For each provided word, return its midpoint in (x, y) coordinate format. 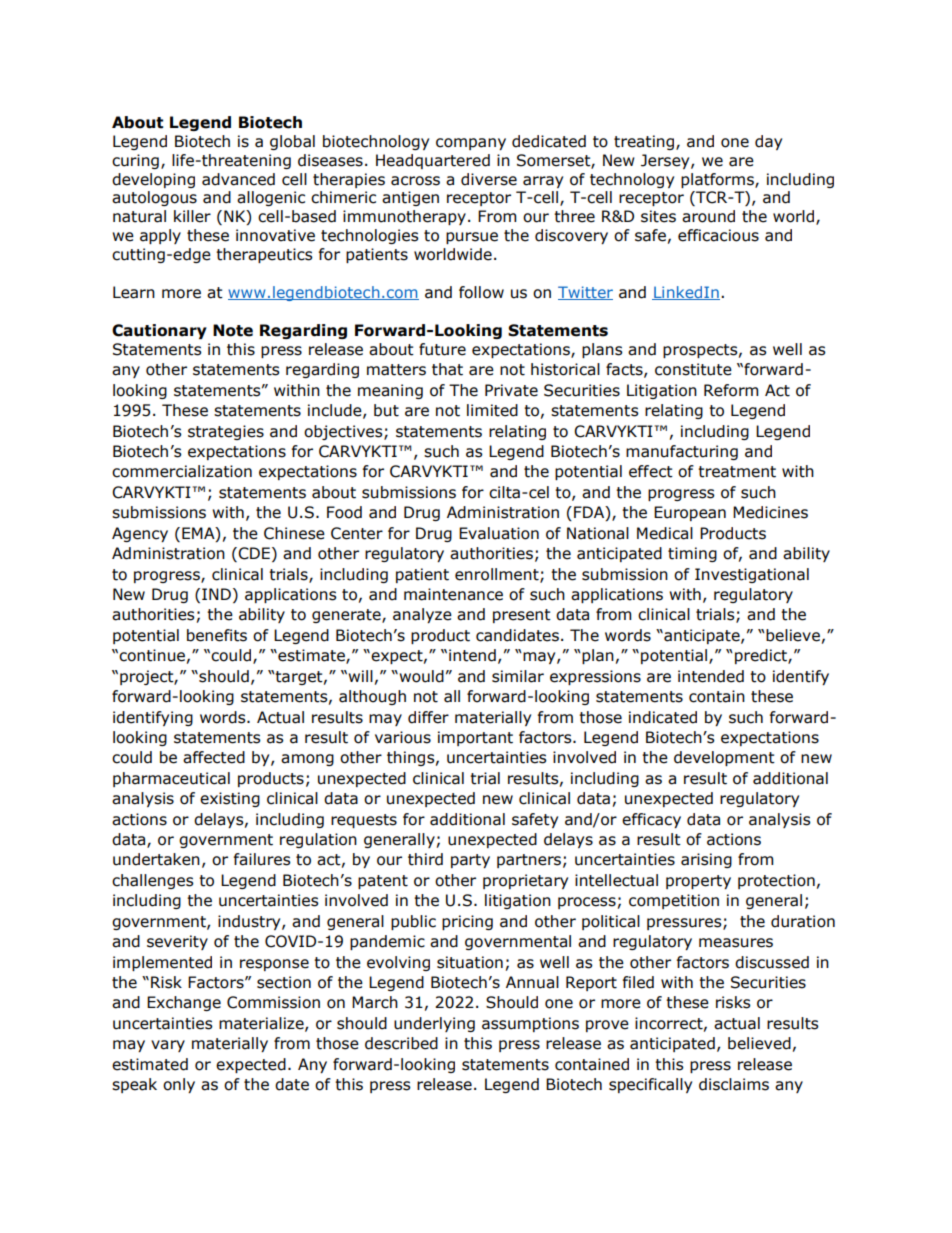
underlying (434, 1024)
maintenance (453, 594)
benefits (217, 635)
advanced (238, 179)
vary (168, 1046)
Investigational (752, 575)
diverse (489, 179)
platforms (718, 180)
